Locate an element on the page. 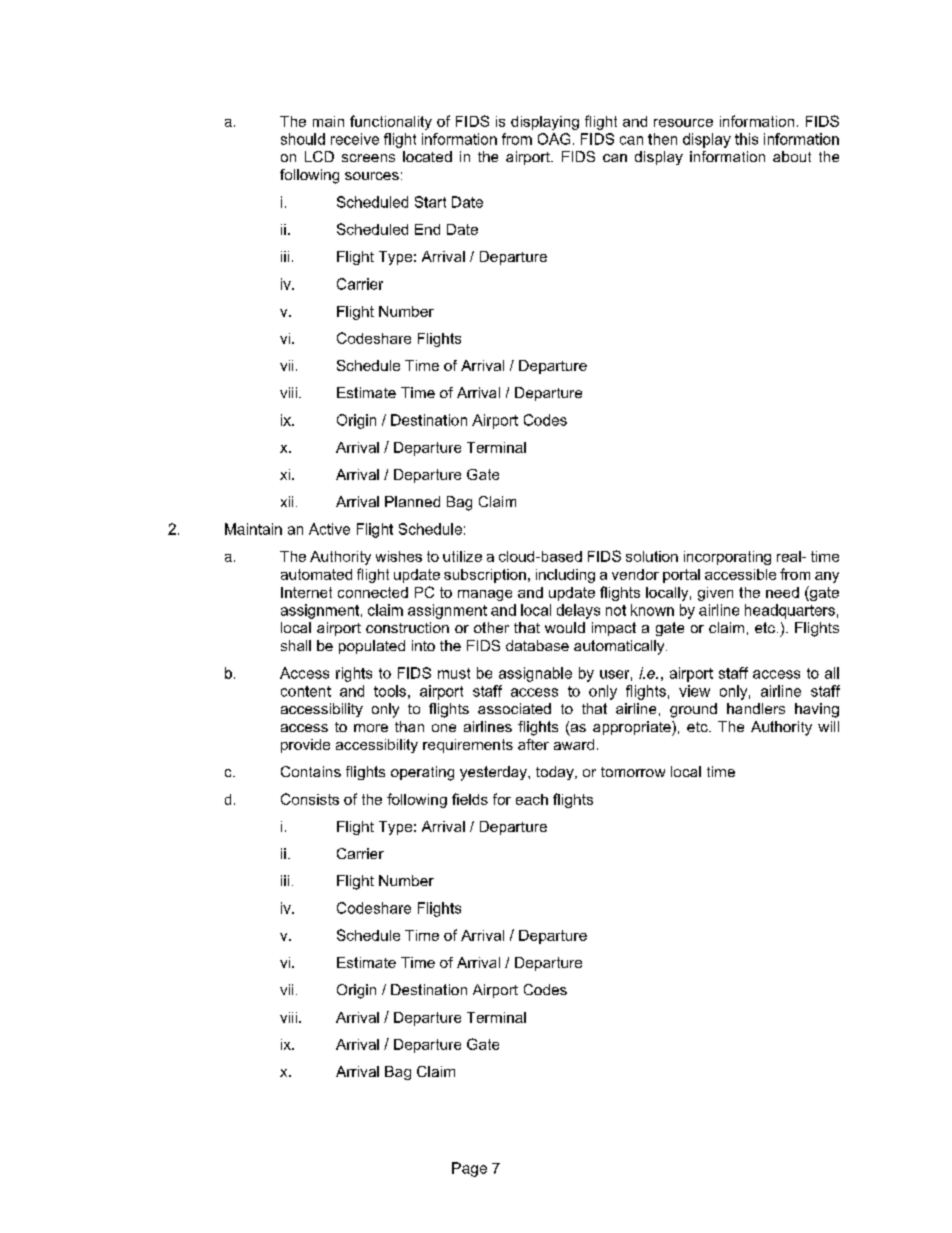  each is located at coordinates (532, 799).
